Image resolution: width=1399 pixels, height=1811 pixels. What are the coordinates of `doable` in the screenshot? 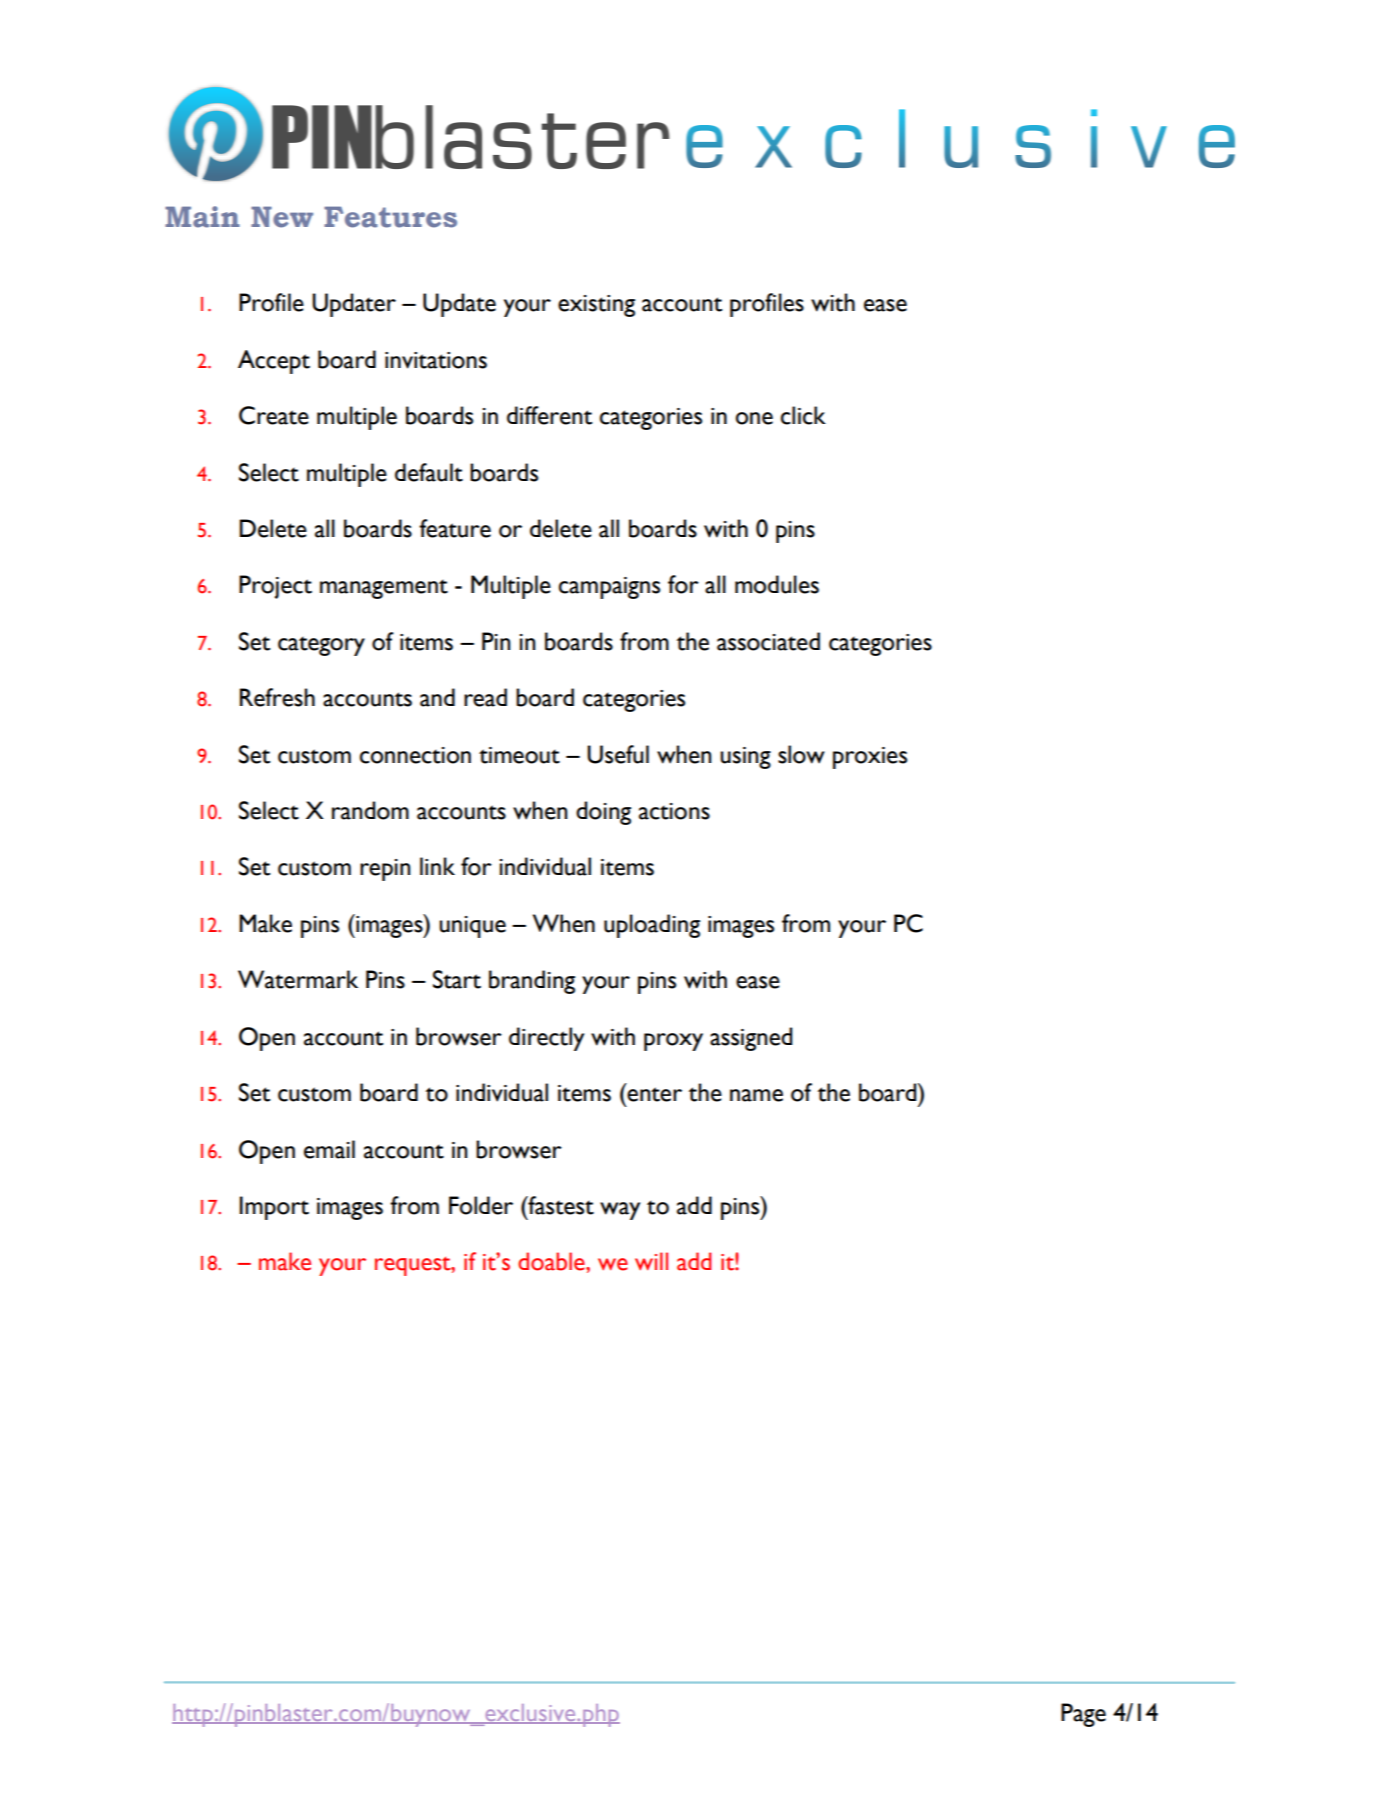 It's located at (552, 1261).
